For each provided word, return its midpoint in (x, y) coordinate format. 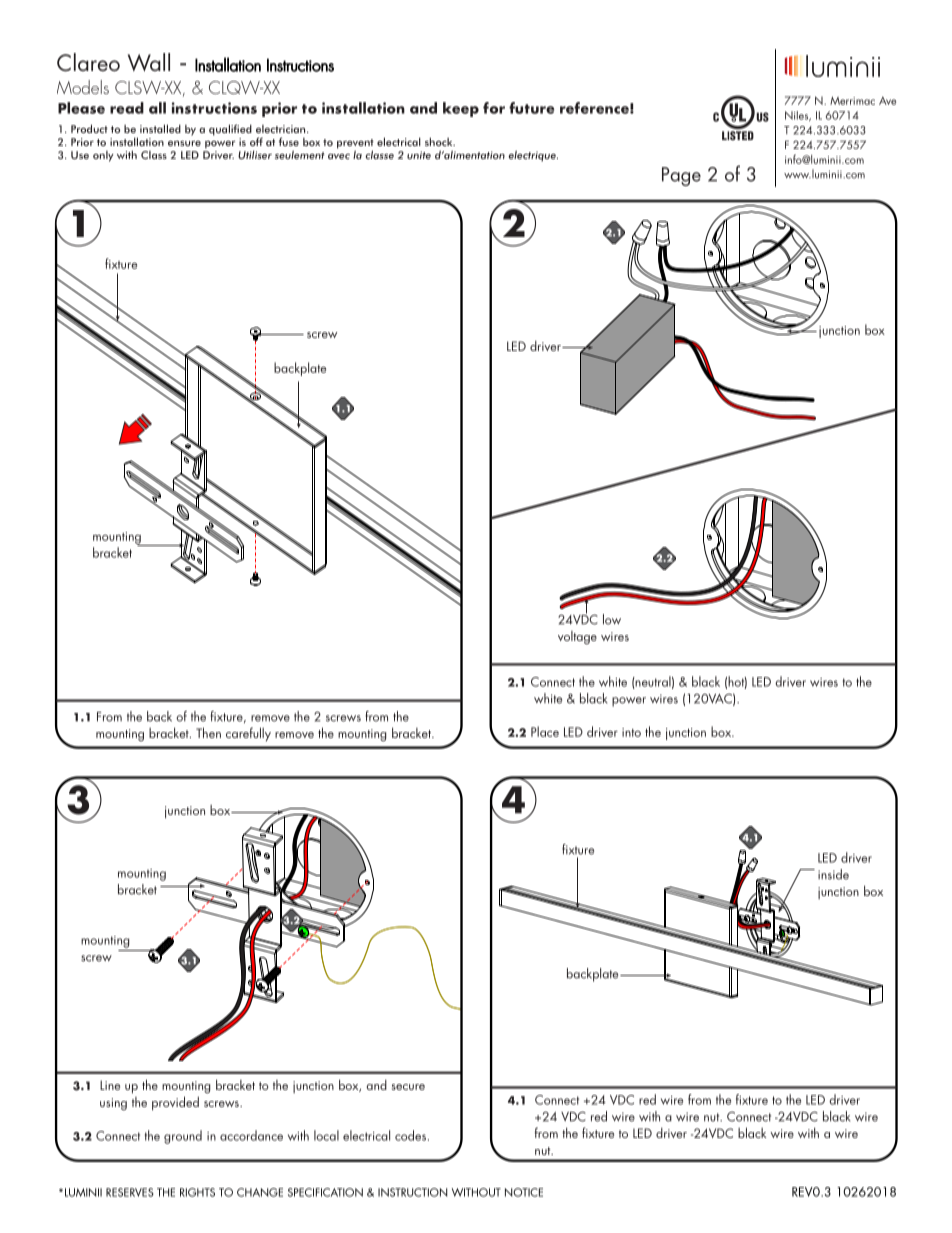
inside (833, 874)
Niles (798, 116)
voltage (577, 637)
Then (208, 732)
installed (160, 128)
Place (545, 731)
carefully (248, 734)
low (612, 619)
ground (183, 1137)
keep (461, 109)
